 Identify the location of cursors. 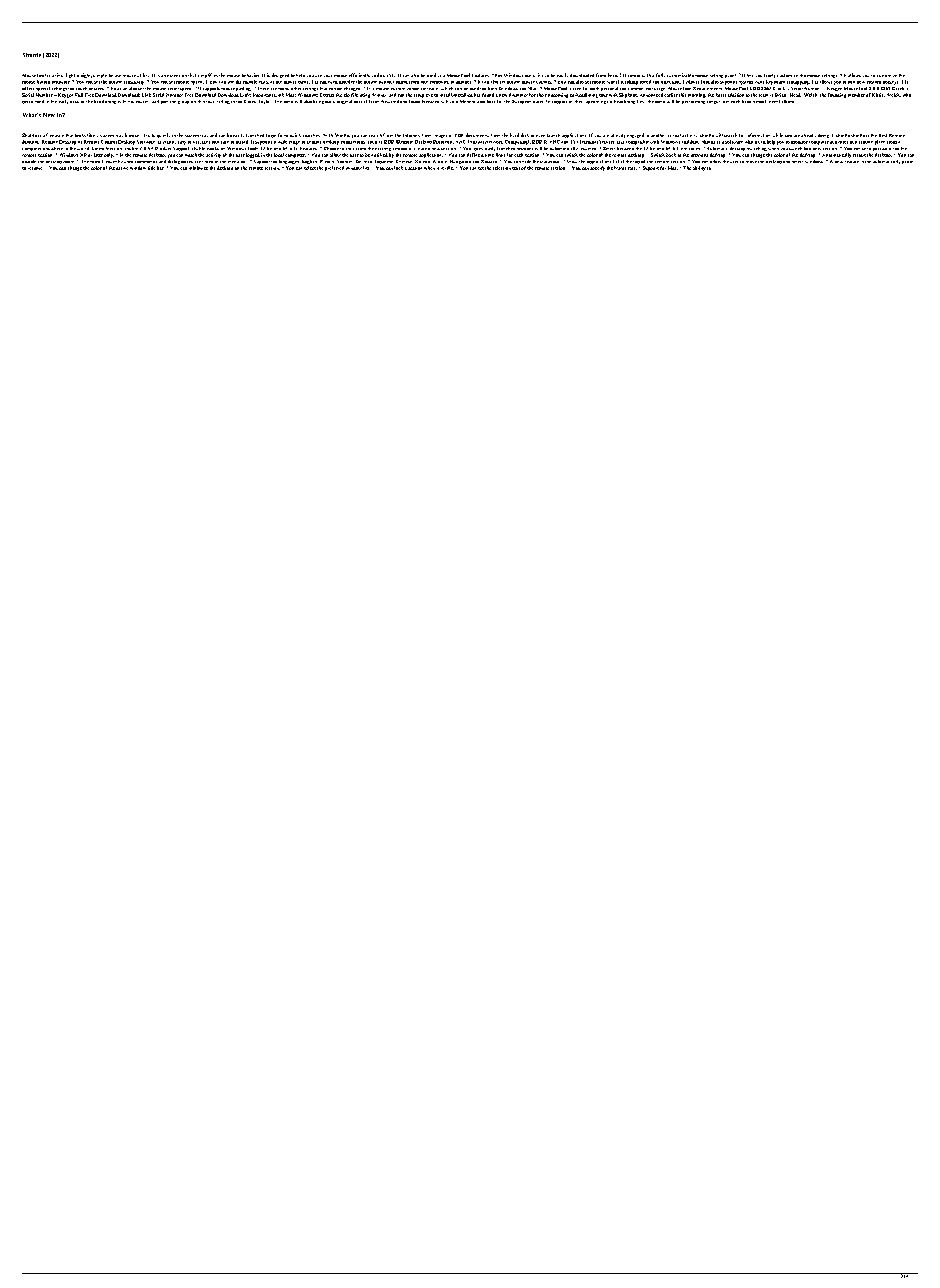
(544, 82).
